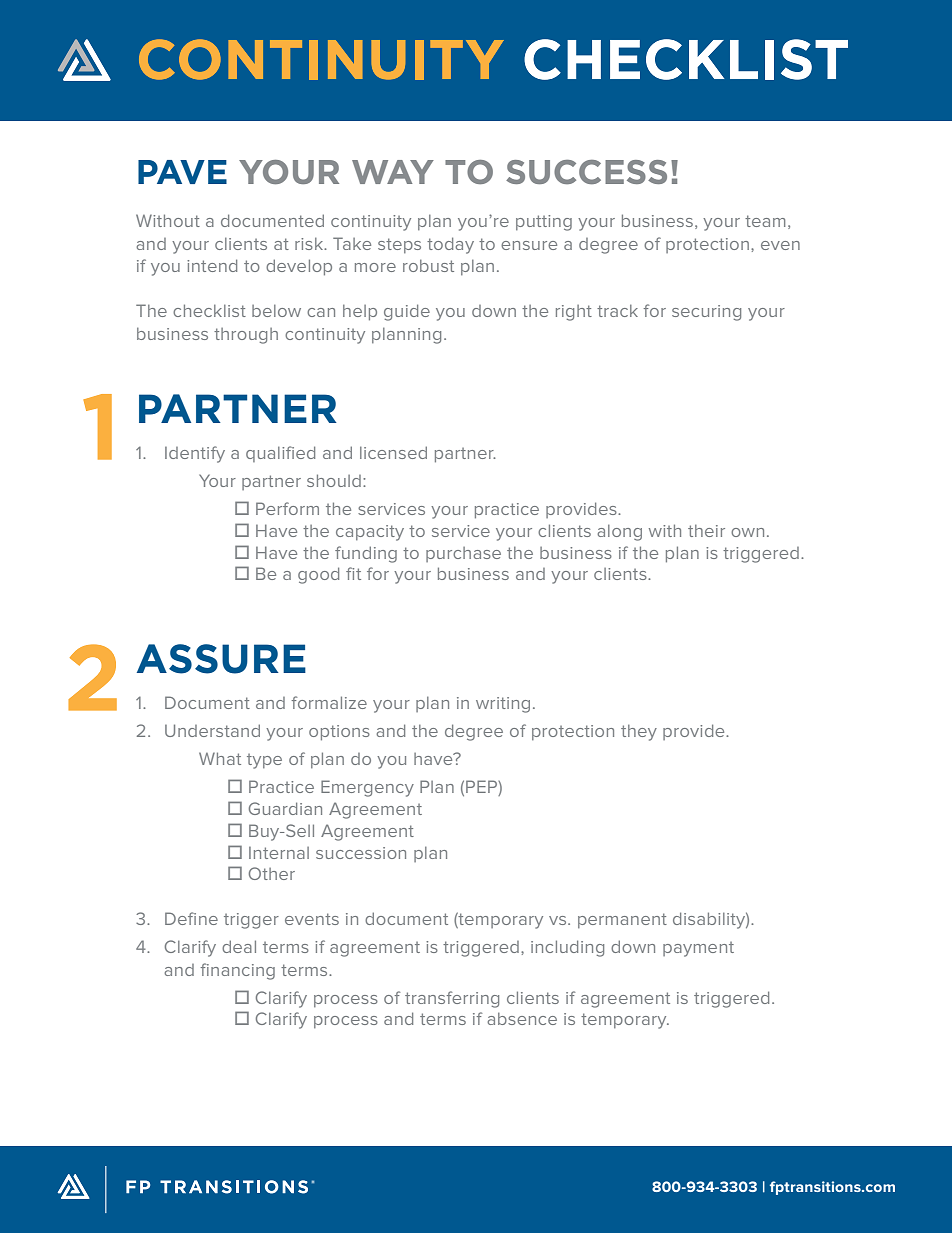 The width and height of the screenshot is (952, 1233). I want to click on team, so click(765, 221).
